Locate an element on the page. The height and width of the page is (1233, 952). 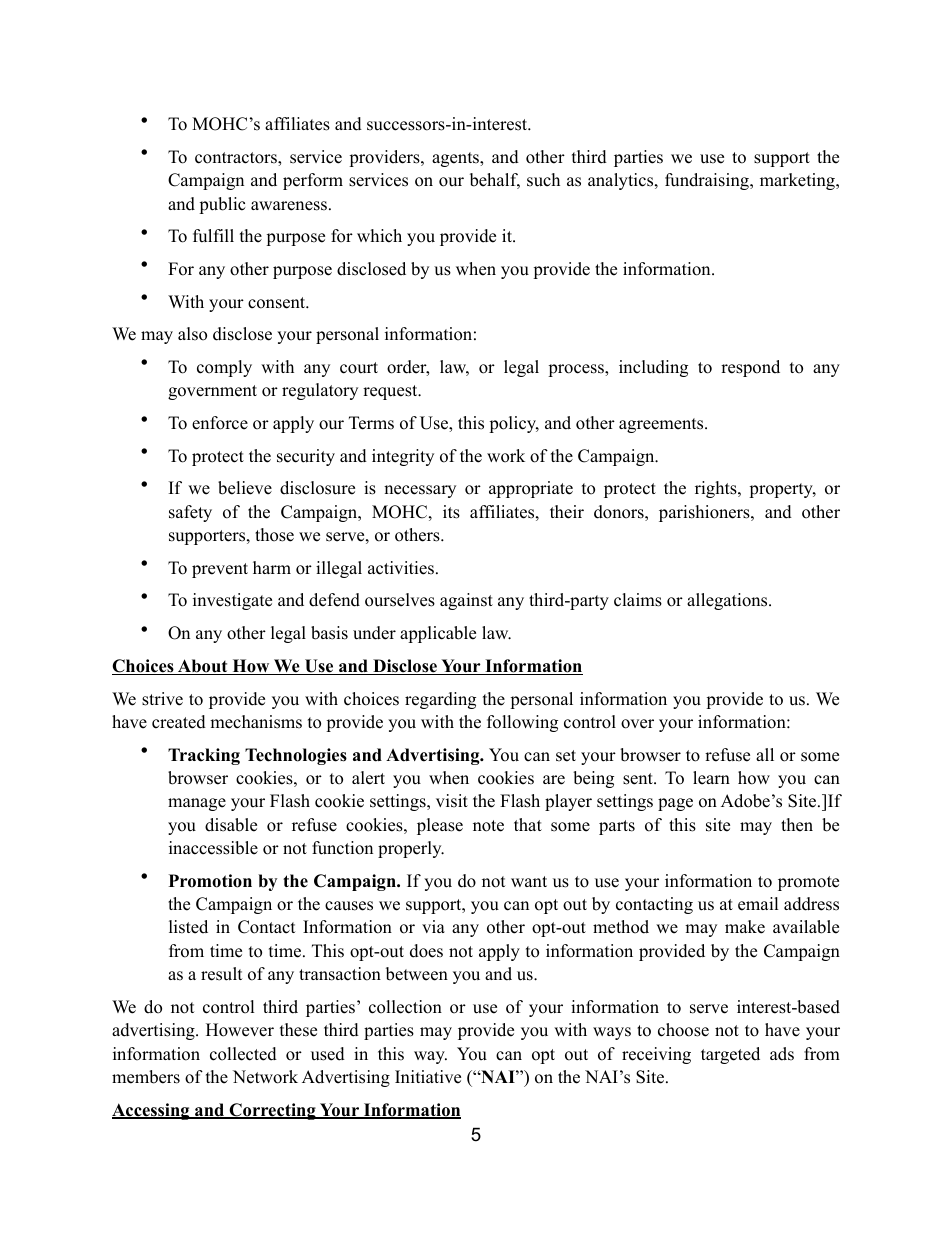
inaccessible is located at coordinates (213, 848).
